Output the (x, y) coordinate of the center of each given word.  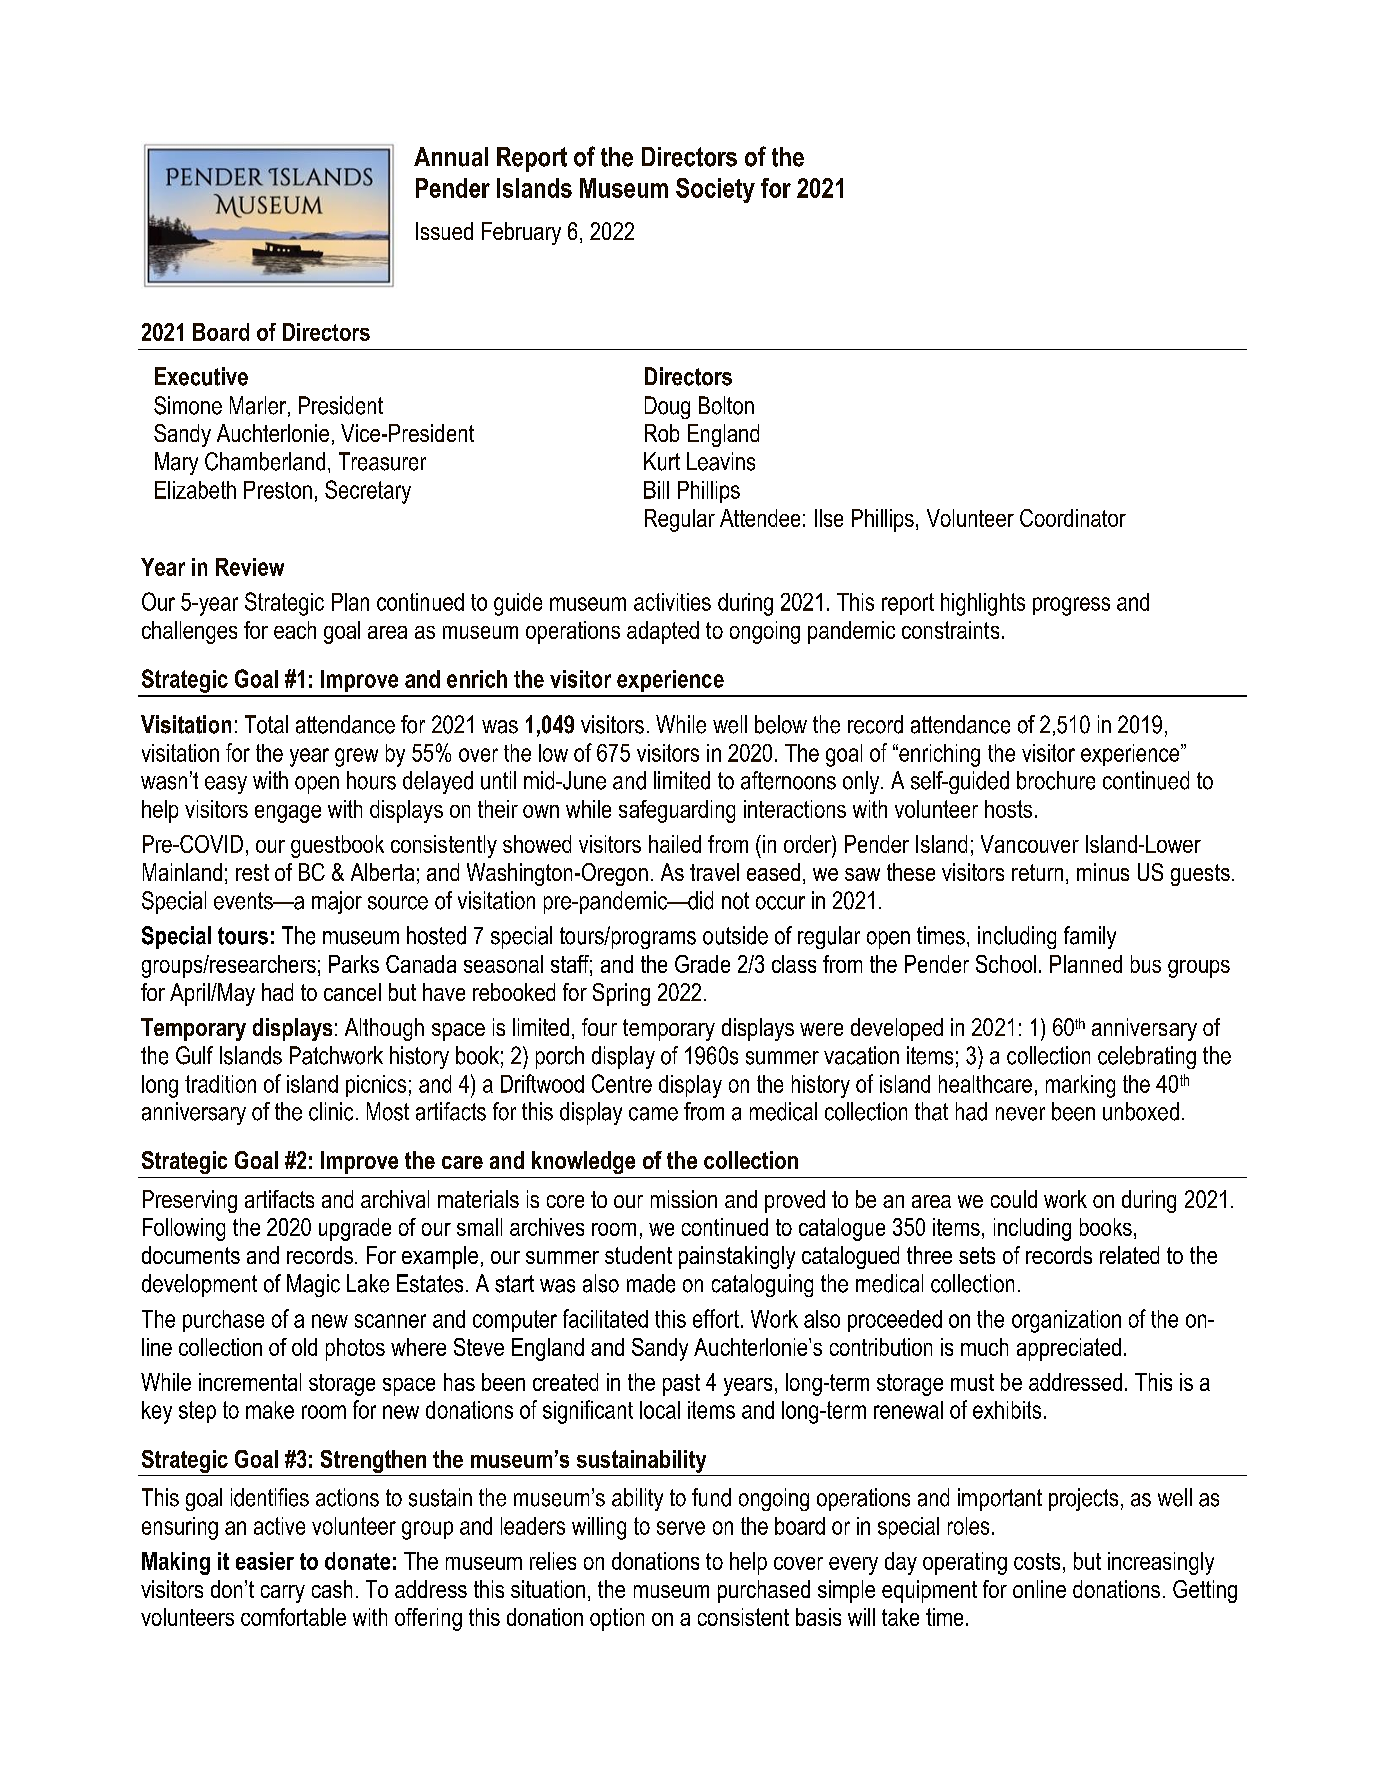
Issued (444, 231)
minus (1103, 872)
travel (714, 872)
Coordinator (1073, 518)
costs (1037, 1561)
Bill (656, 490)
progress (1071, 606)
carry (283, 1594)
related (1129, 1255)
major (337, 902)
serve (681, 1528)
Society (715, 190)
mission (684, 1199)
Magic (313, 1285)
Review (250, 567)
